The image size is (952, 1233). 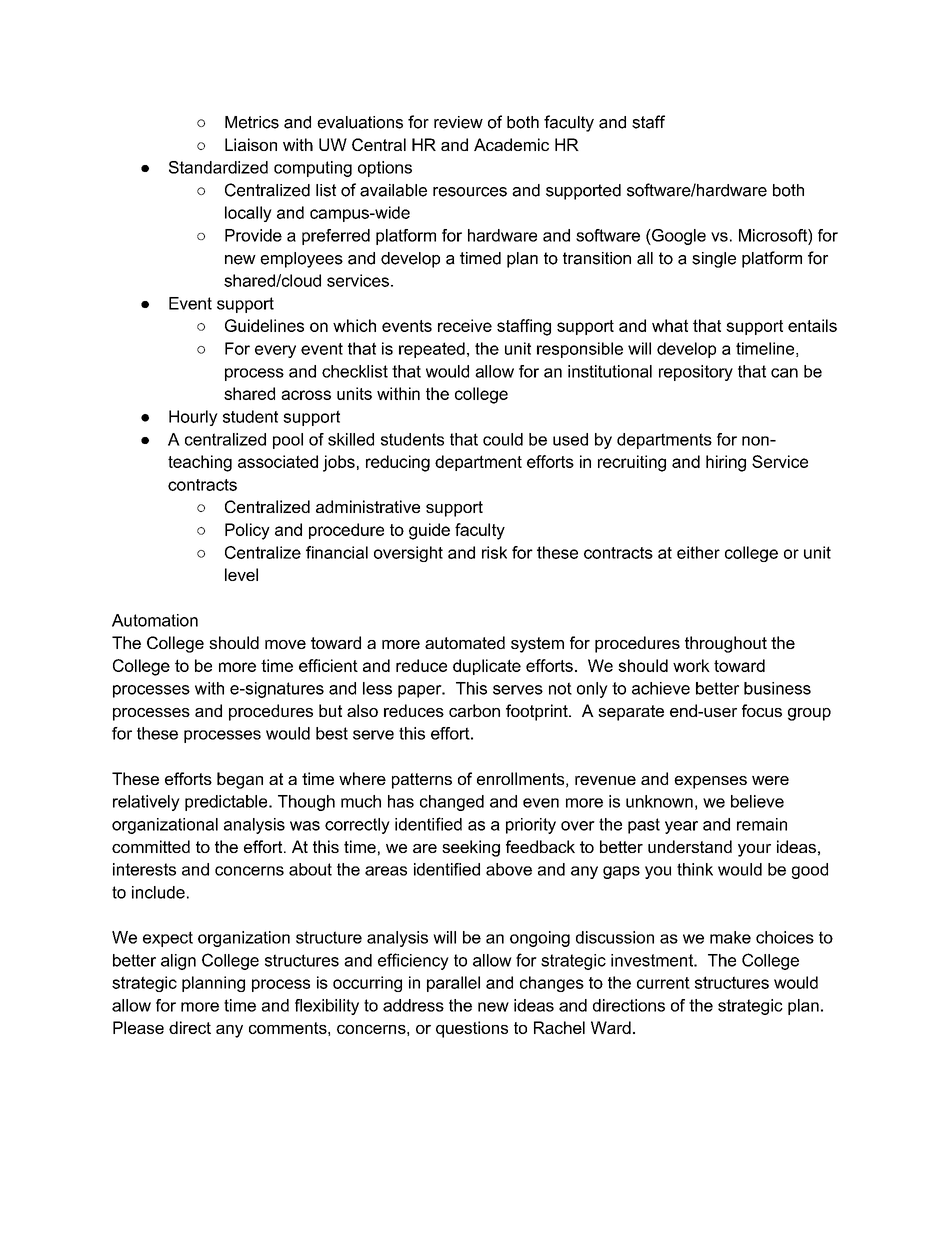 What do you see at coordinates (241, 574) in the image?
I see `level` at bounding box center [241, 574].
